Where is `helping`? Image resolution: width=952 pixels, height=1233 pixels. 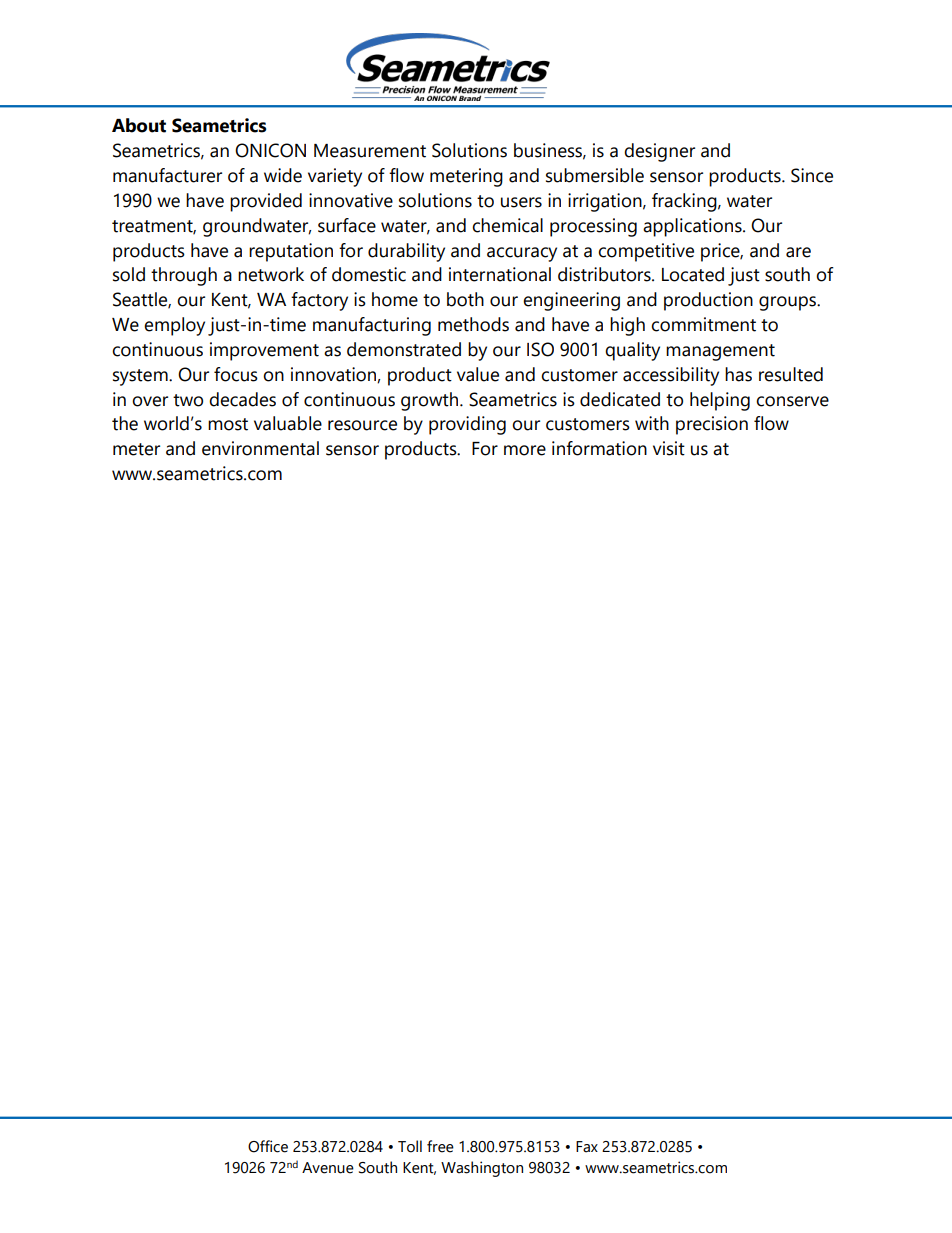 helping is located at coordinates (720, 401).
